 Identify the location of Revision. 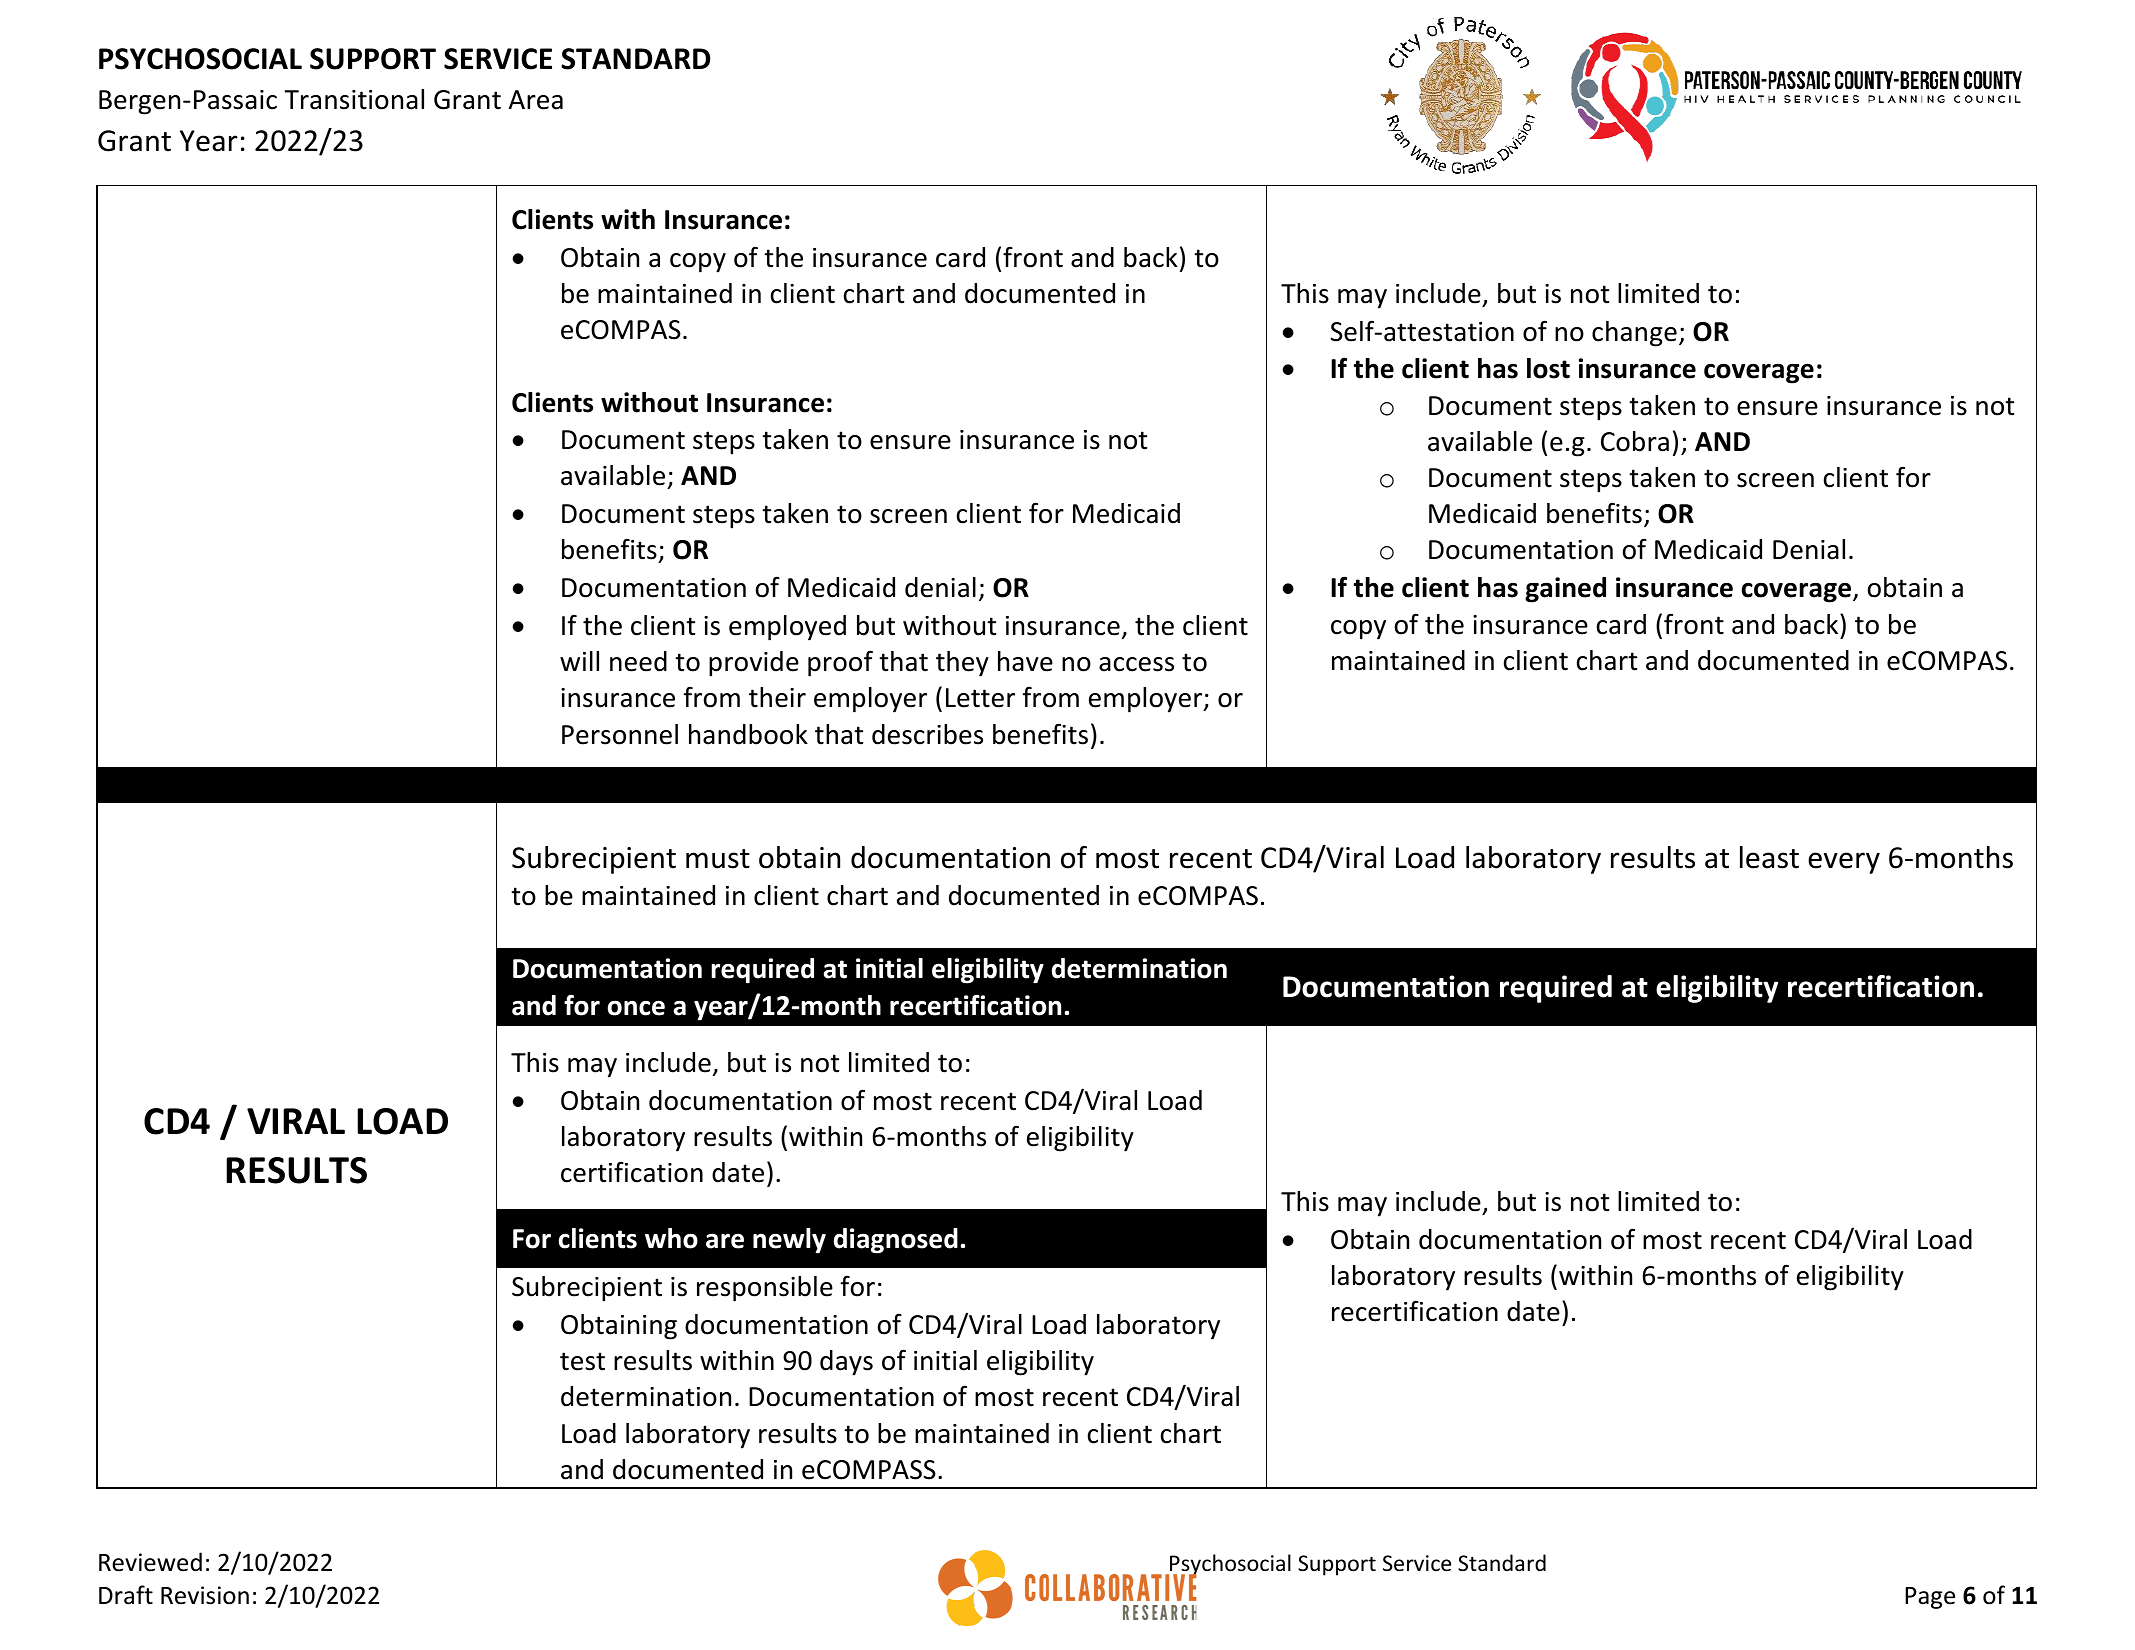
(205, 1595).
